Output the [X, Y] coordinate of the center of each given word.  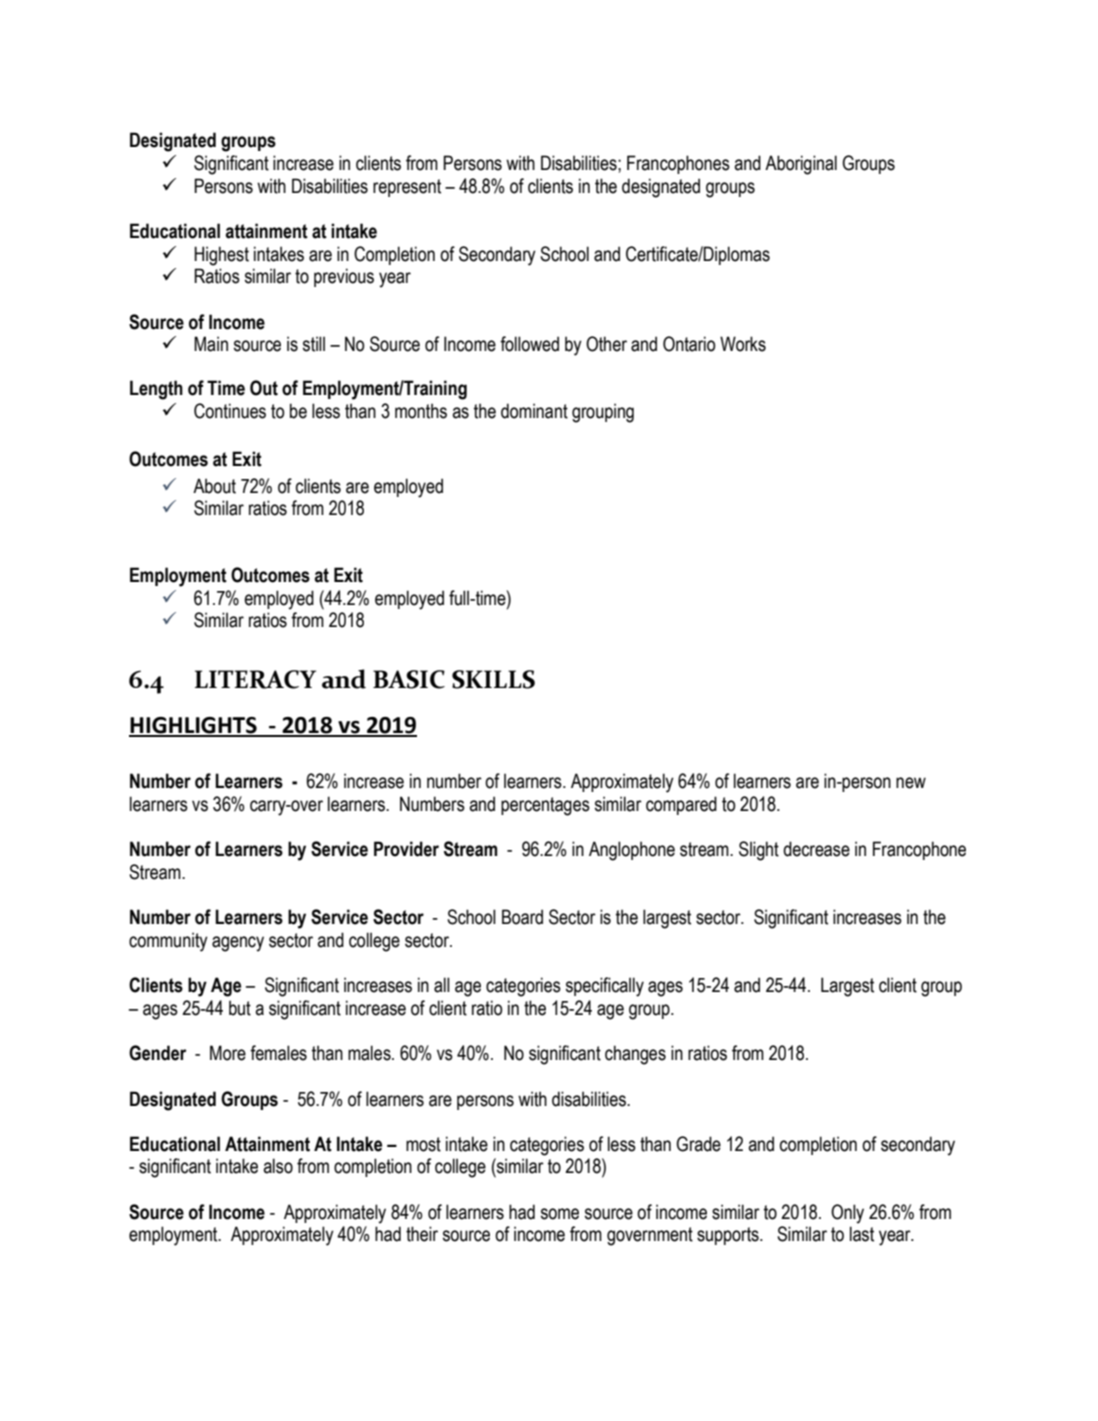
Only [847, 1214]
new [911, 783]
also [278, 1166]
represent [407, 188]
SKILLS [493, 679]
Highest [221, 256]
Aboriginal [801, 165]
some [560, 1214]
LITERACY [255, 679]
